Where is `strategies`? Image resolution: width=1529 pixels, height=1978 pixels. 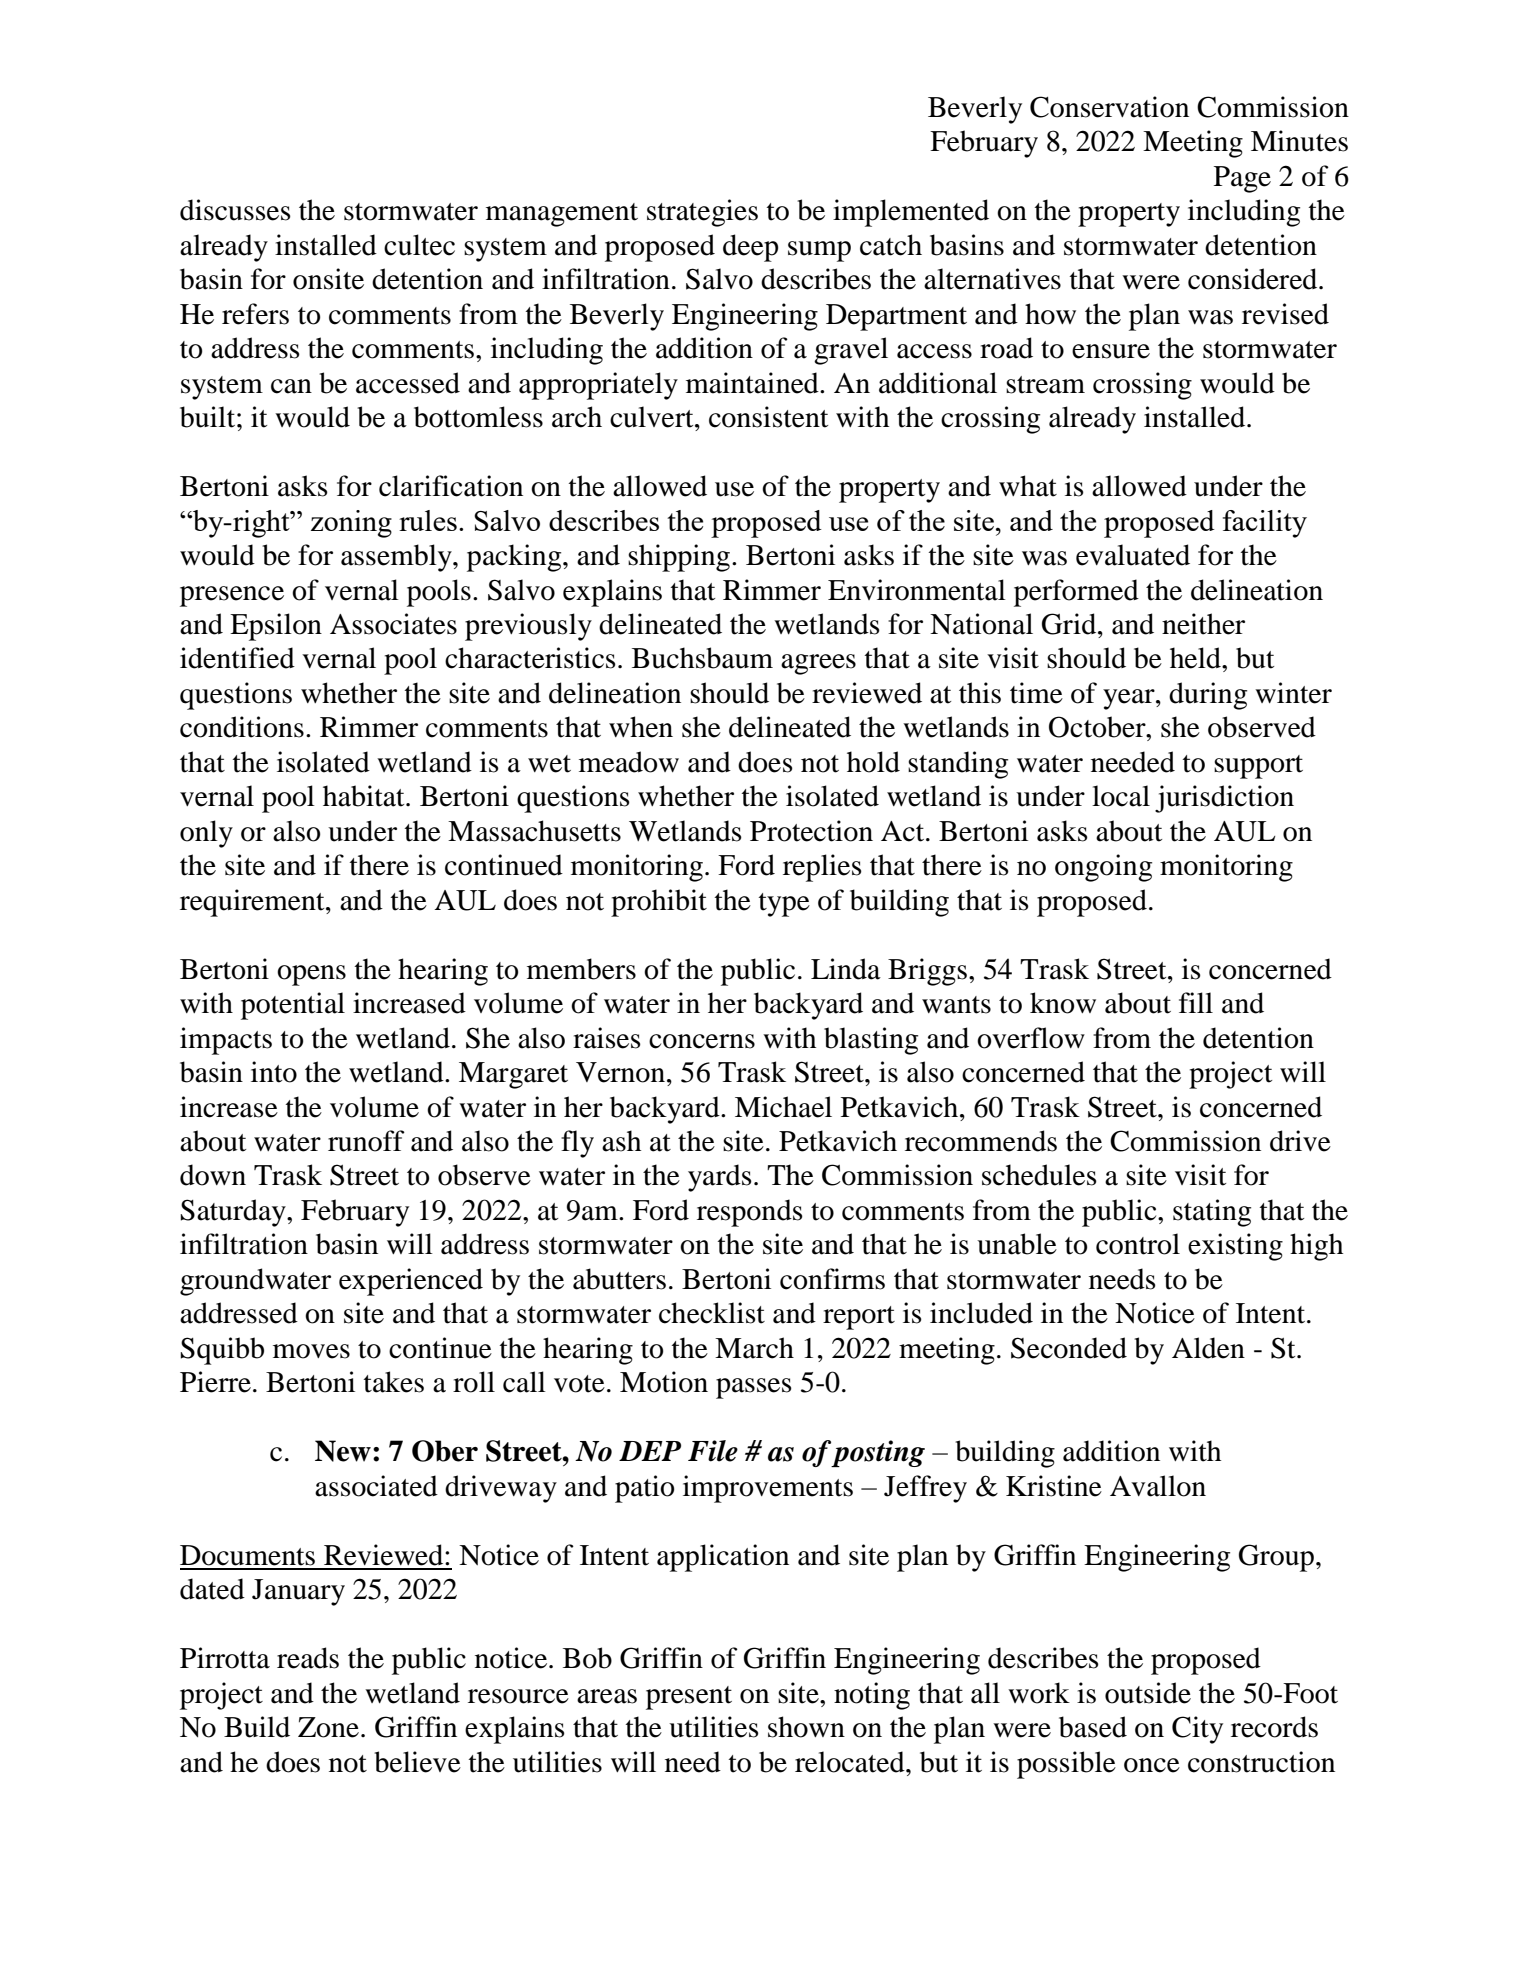
strategies is located at coordinates (702, 213).
